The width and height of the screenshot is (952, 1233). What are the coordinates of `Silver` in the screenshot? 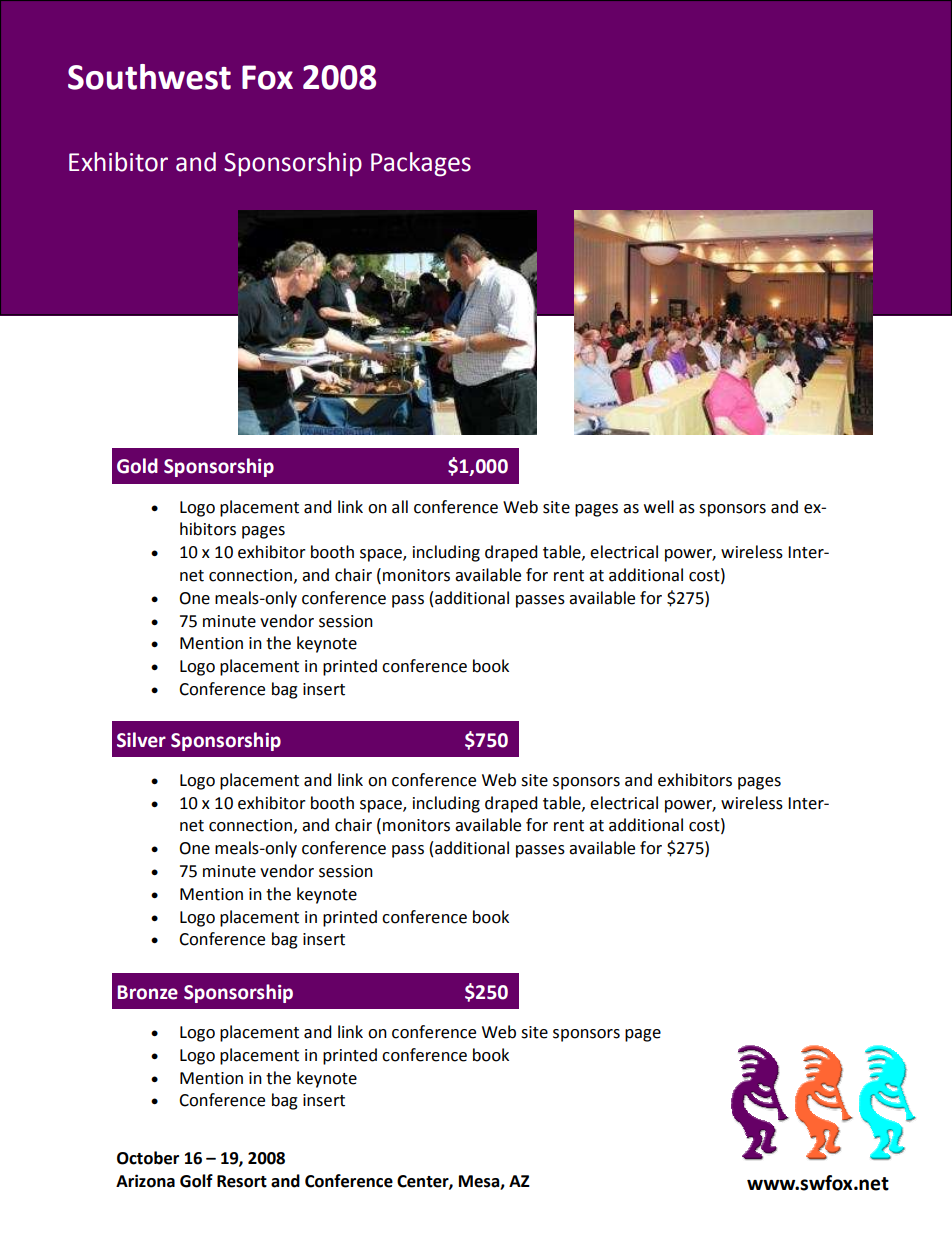 It's located at (141, 740).
